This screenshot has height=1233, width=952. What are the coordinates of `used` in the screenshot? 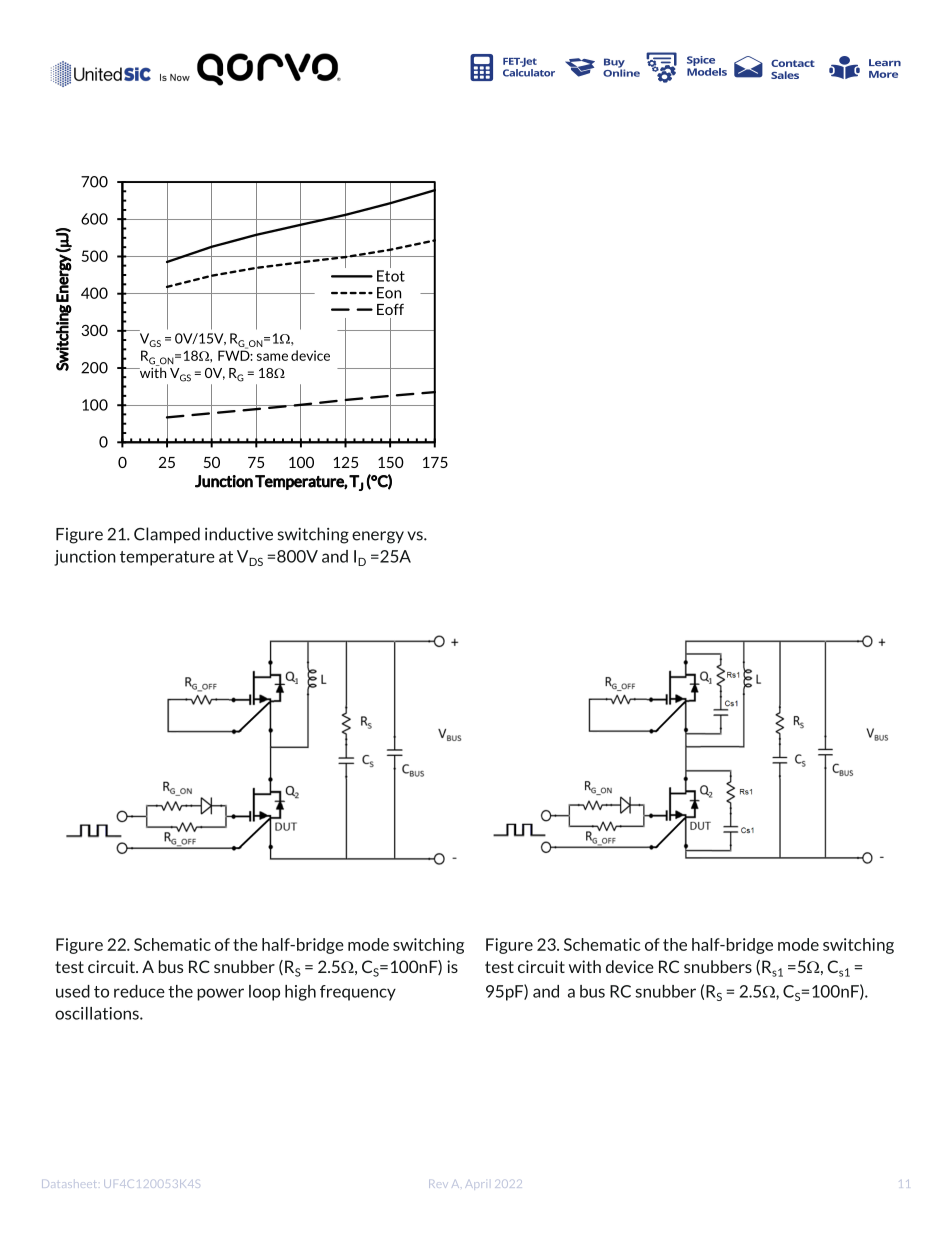 It's located at (73, 991).
